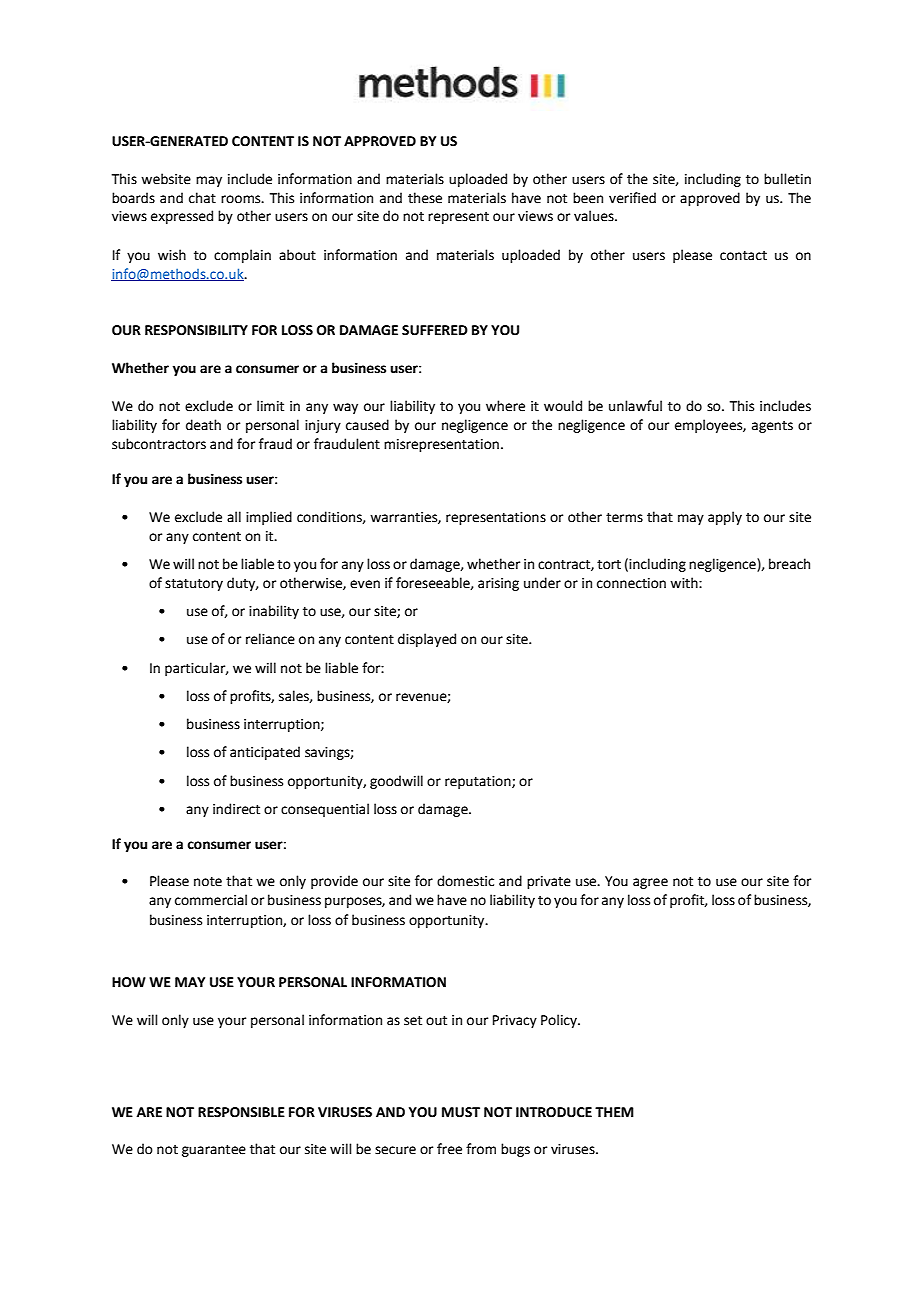  I want to click on domestic, so click(465, 881).
